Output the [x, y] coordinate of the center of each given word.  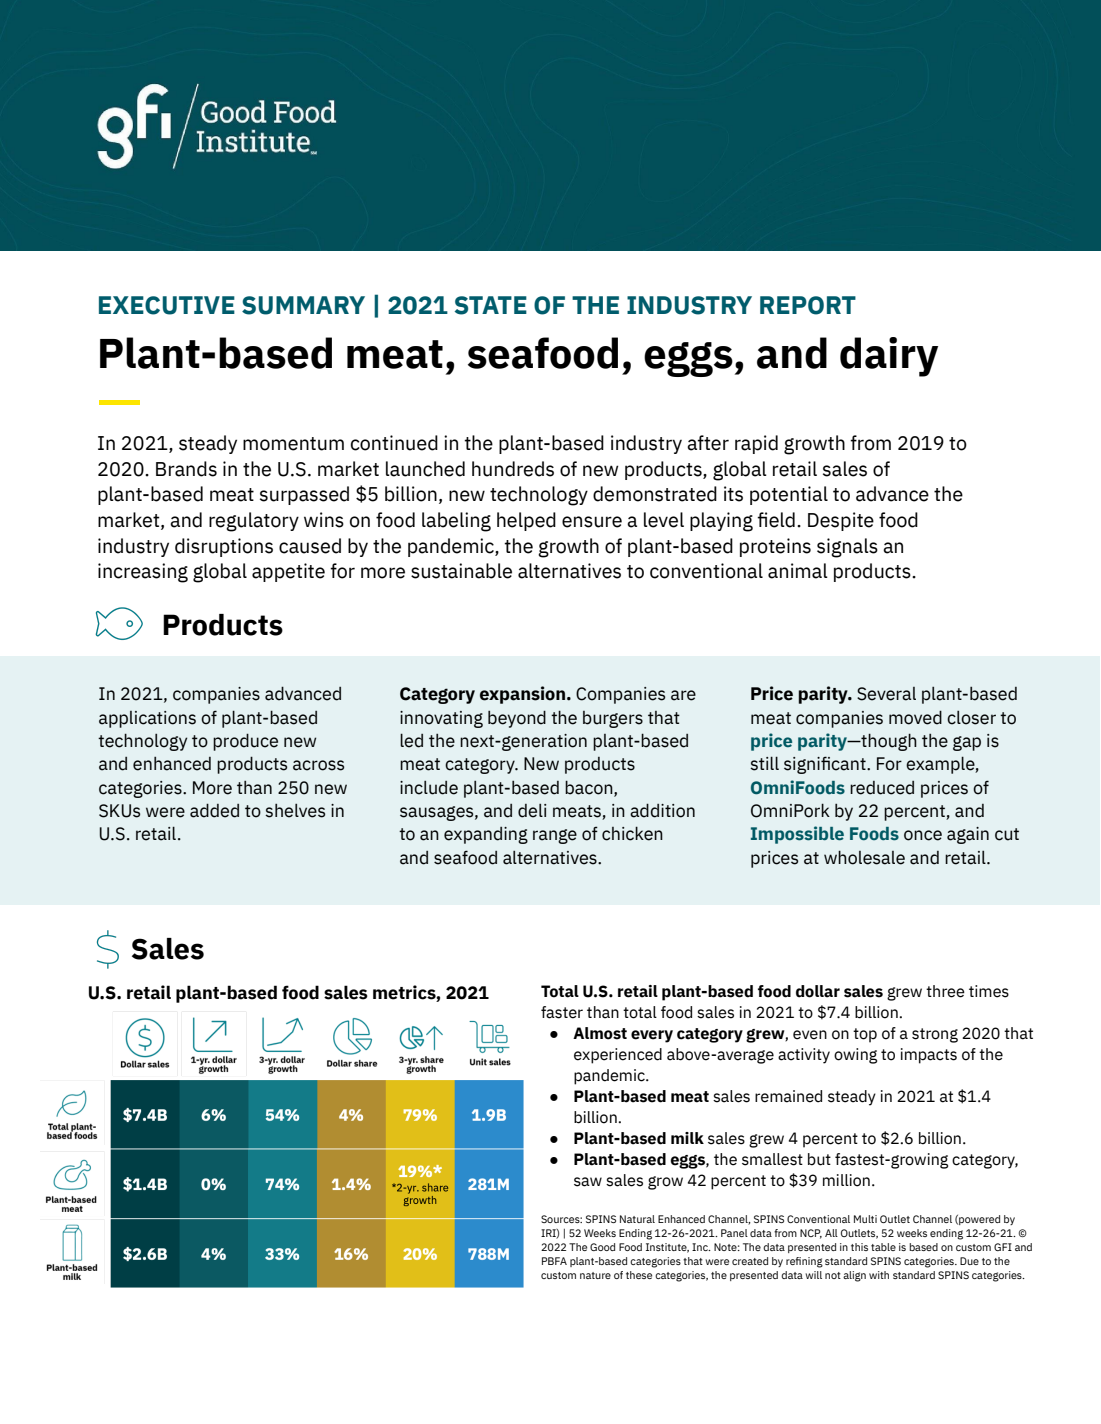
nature [595, 1275]
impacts [929, 1056]
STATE [491, 305]
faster [562, 1012]
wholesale [864, 857]
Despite [841, 521]
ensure [592, 522]
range [555, 836]
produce [245, 742]
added [214, 810]
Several [886, 694]
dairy [889, 357]
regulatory [254, 522]
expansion [524, 695]
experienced [618, 1056]
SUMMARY [303, 305]
